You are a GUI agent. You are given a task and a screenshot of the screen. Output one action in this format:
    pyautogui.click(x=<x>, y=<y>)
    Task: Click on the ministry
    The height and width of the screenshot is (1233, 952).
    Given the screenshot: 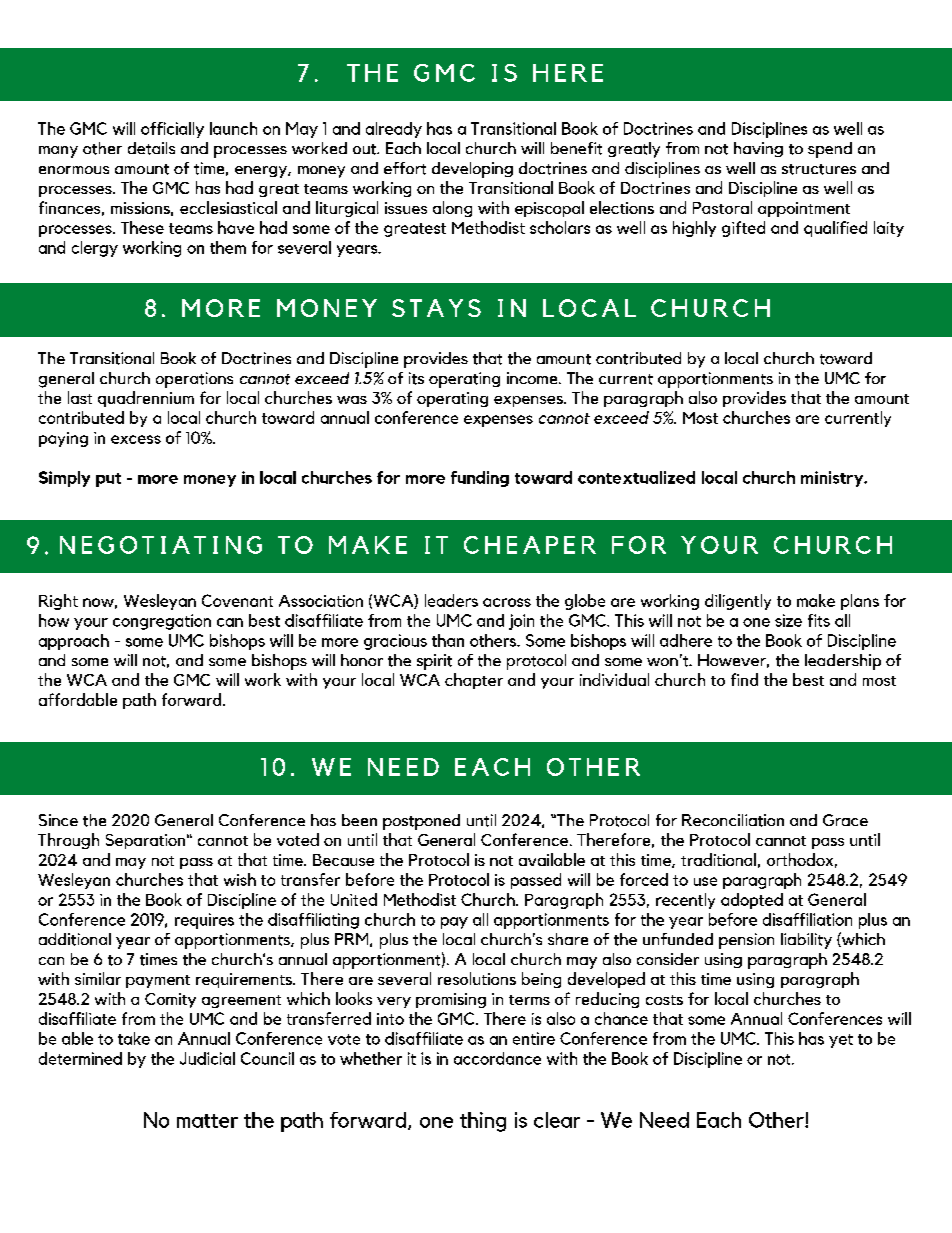 What is the action you would take?
    pyautogui.click(x=833, y=479)
